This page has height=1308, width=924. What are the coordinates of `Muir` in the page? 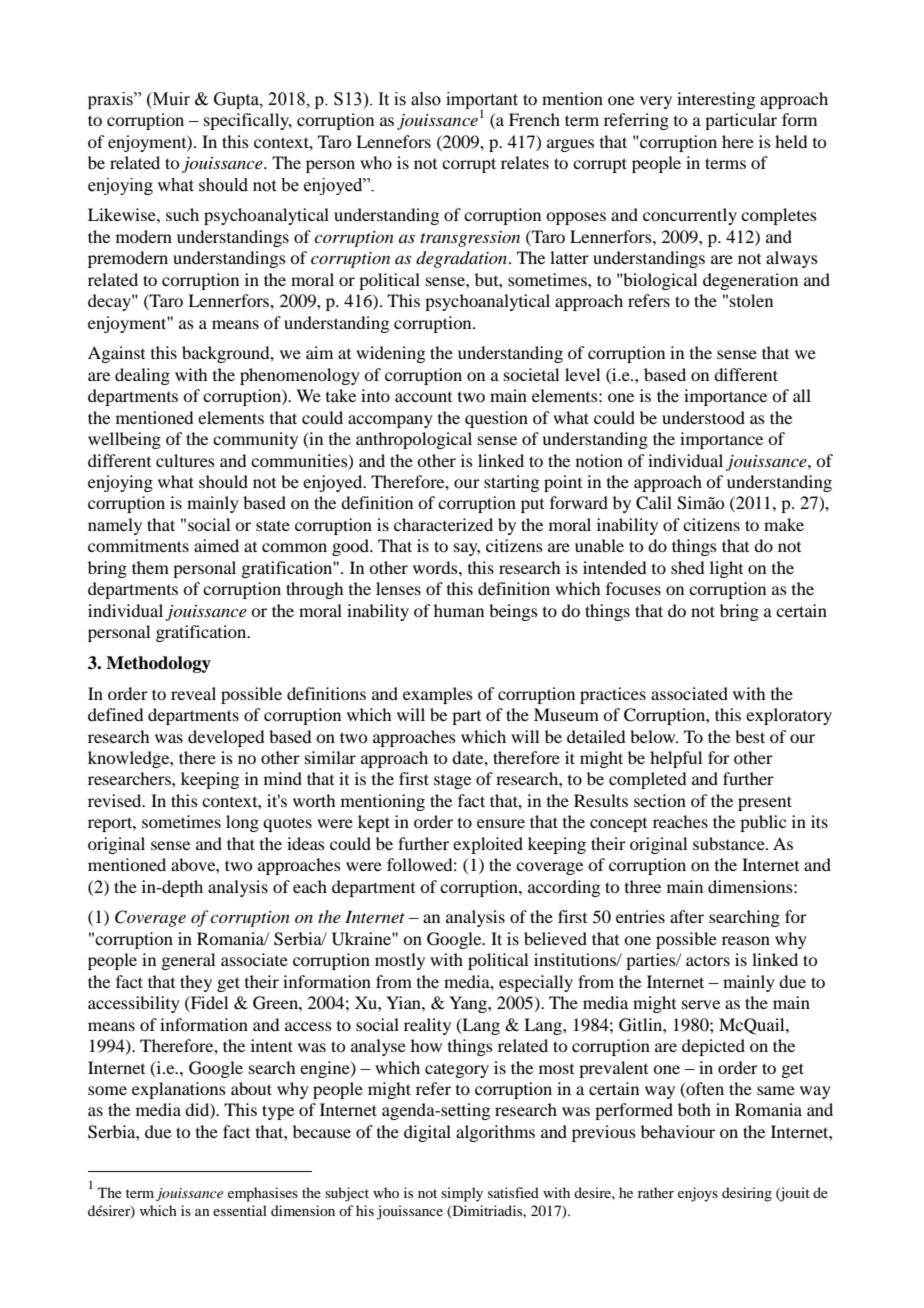 It's located at (170, 100).
